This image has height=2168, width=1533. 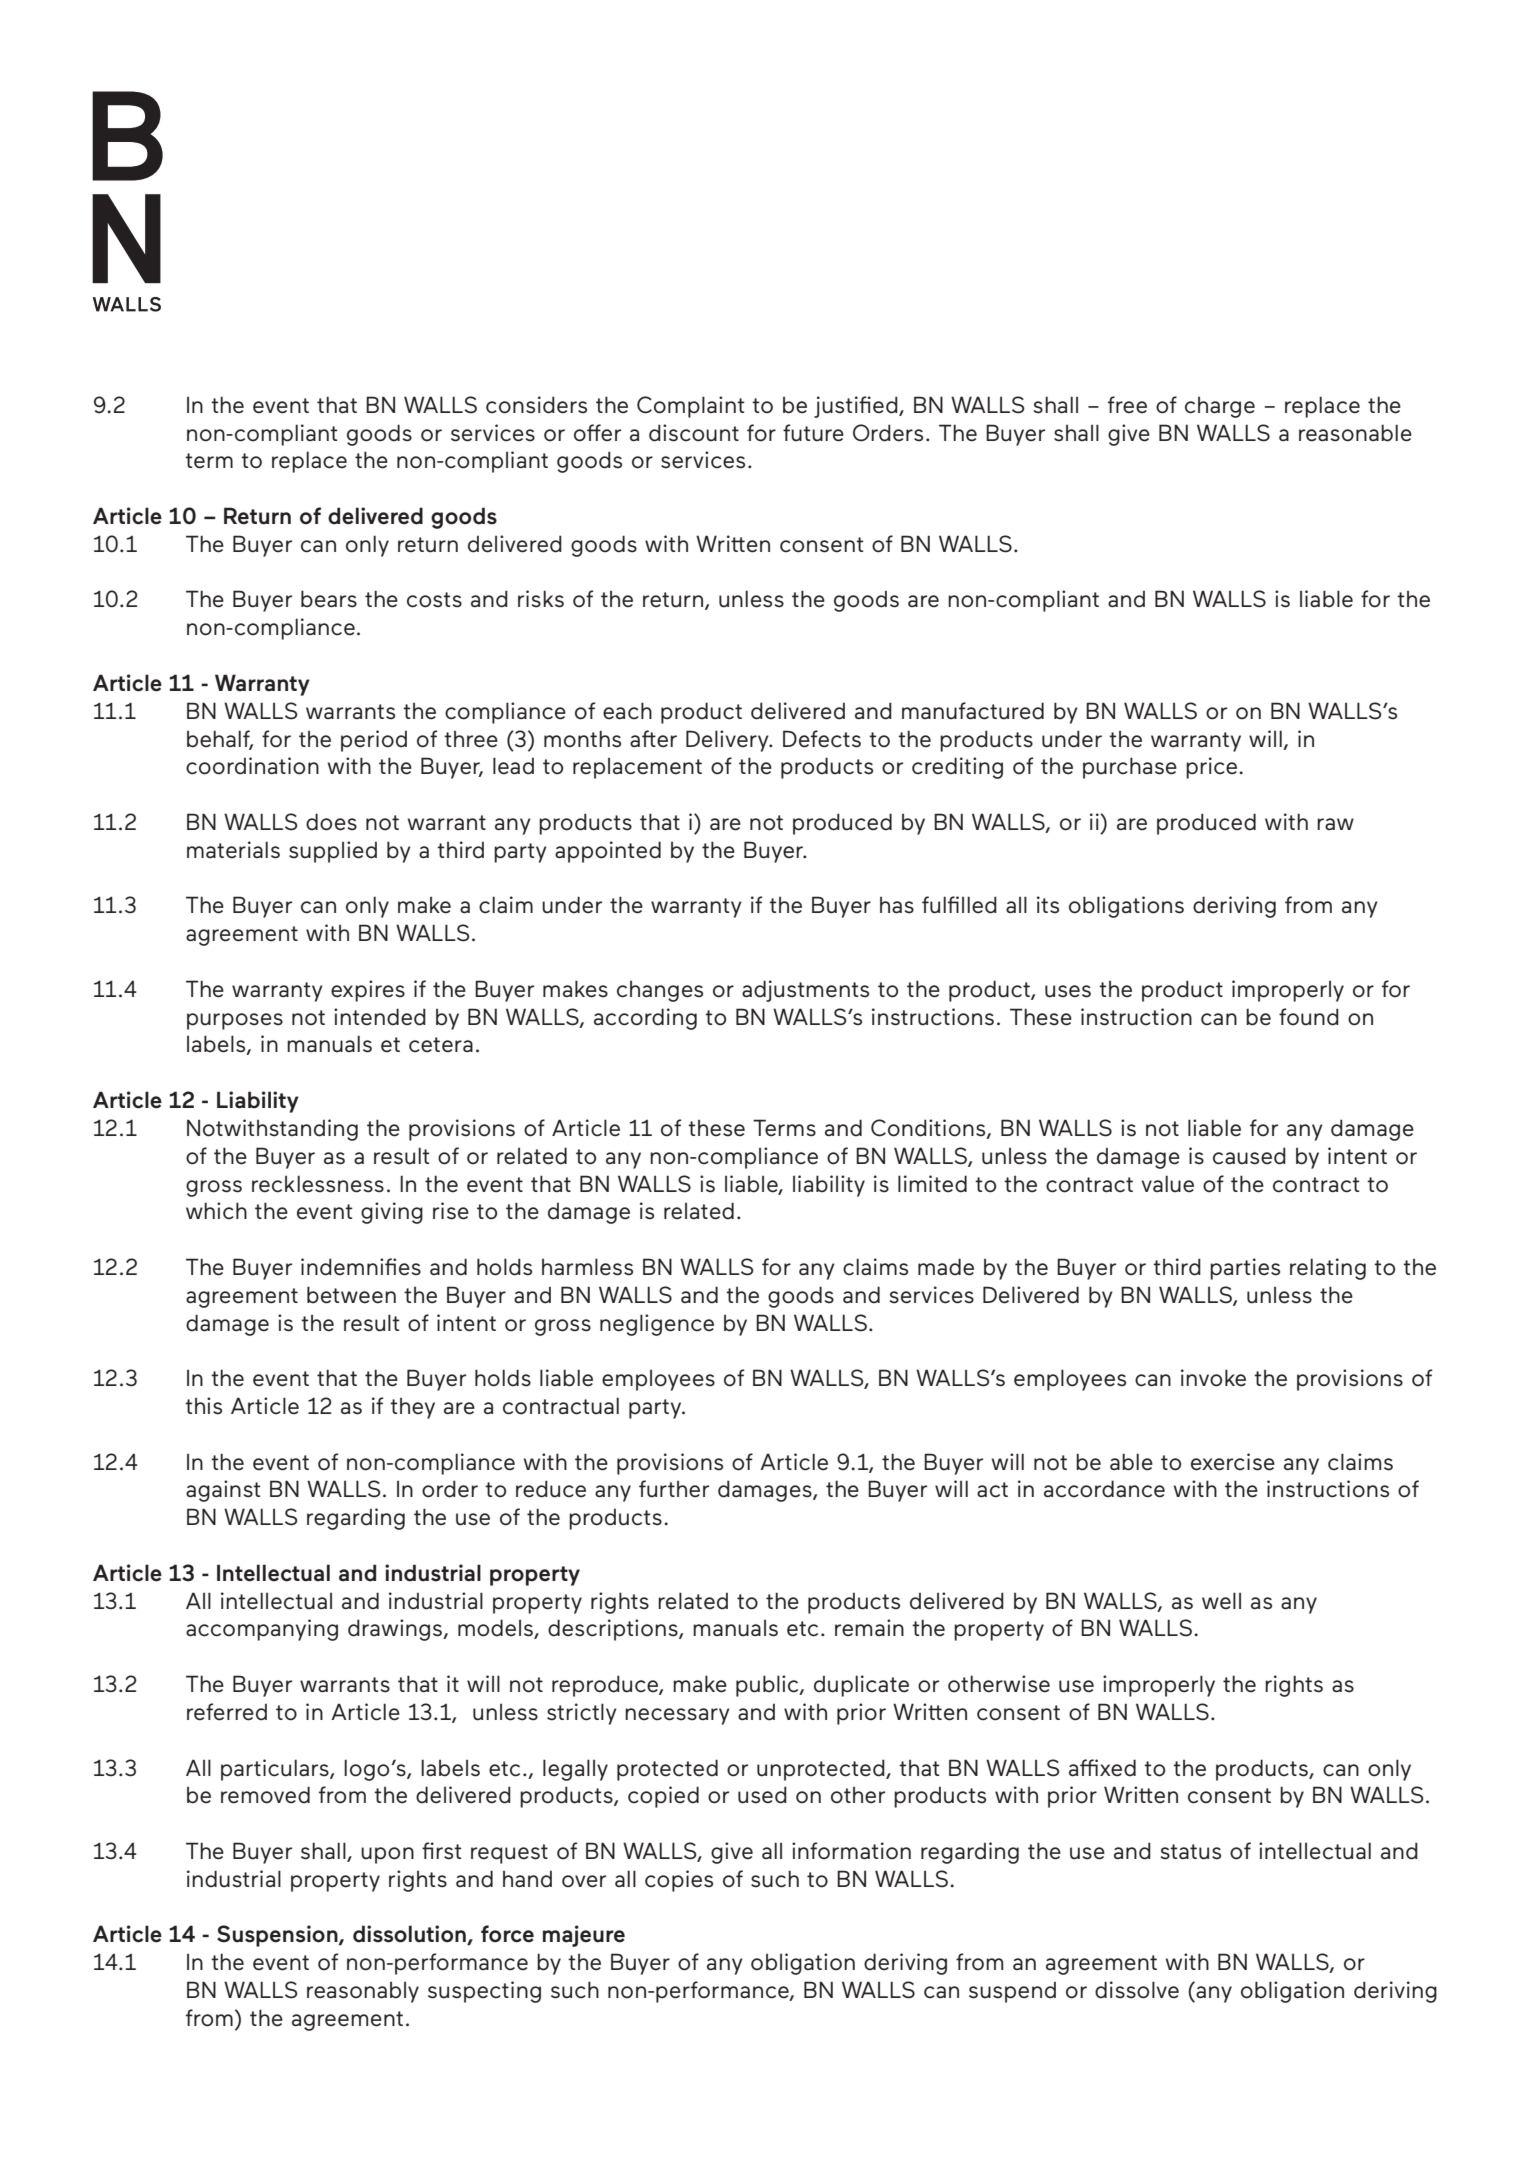 I want to click on future, so click(x=813, y=433).
